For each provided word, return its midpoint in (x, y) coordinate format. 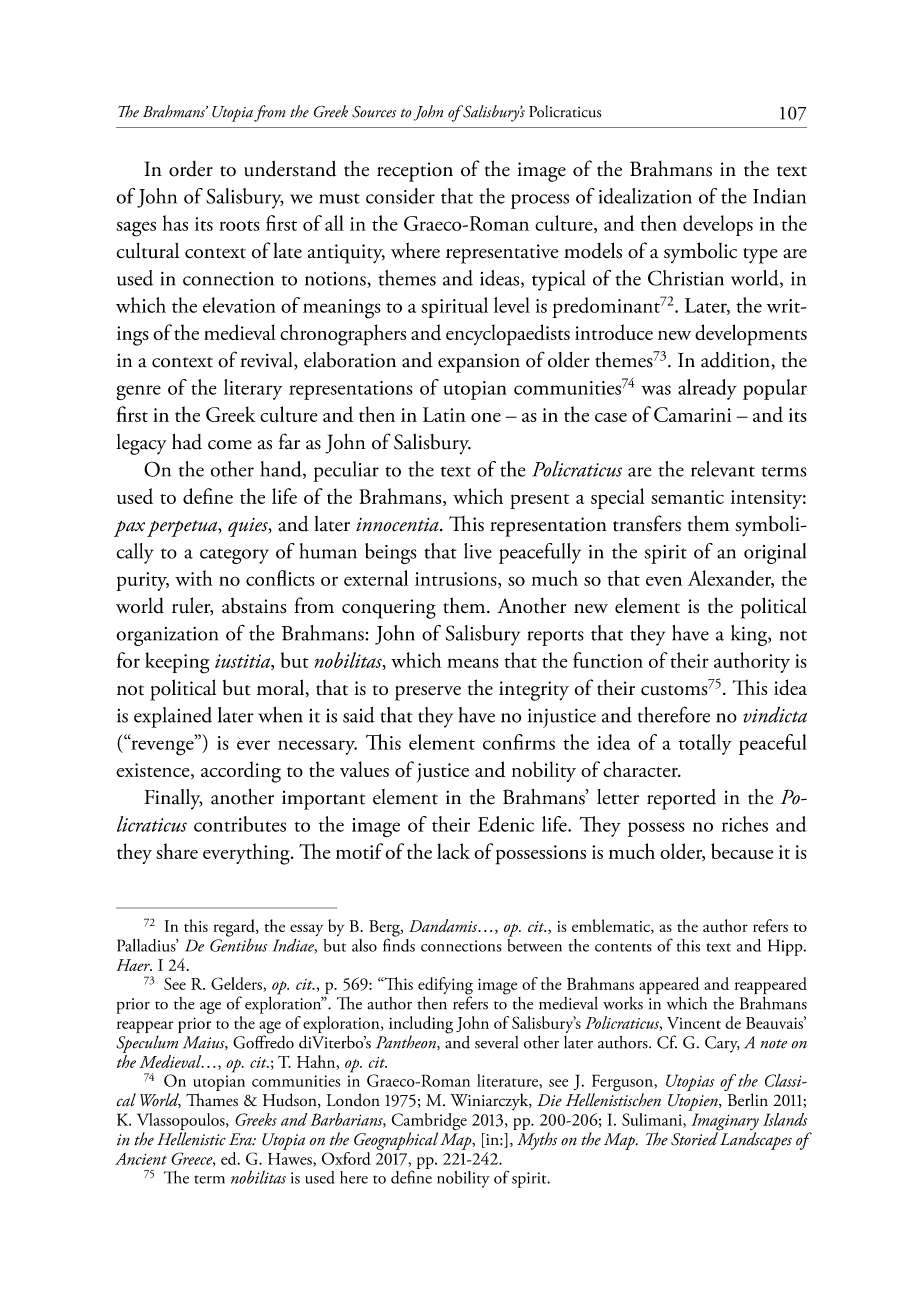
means (473, 663)
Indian (779, 196)
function (608, 660)
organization (167, 636)
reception (415, 172)
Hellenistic (191, 1139)
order (191, 169)
